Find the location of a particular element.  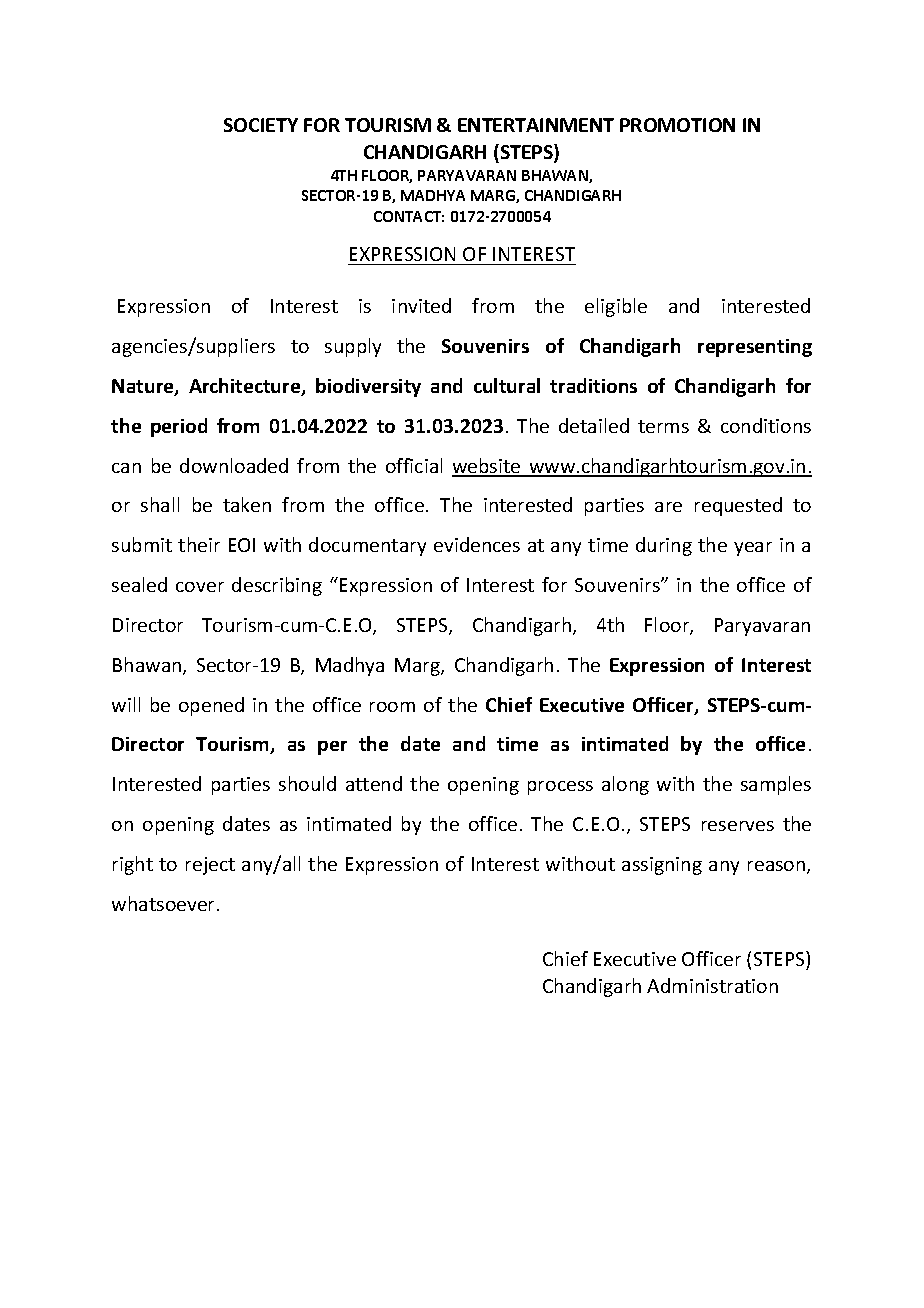

ENTERTAINMENT is located at coordinates (536, 125).
